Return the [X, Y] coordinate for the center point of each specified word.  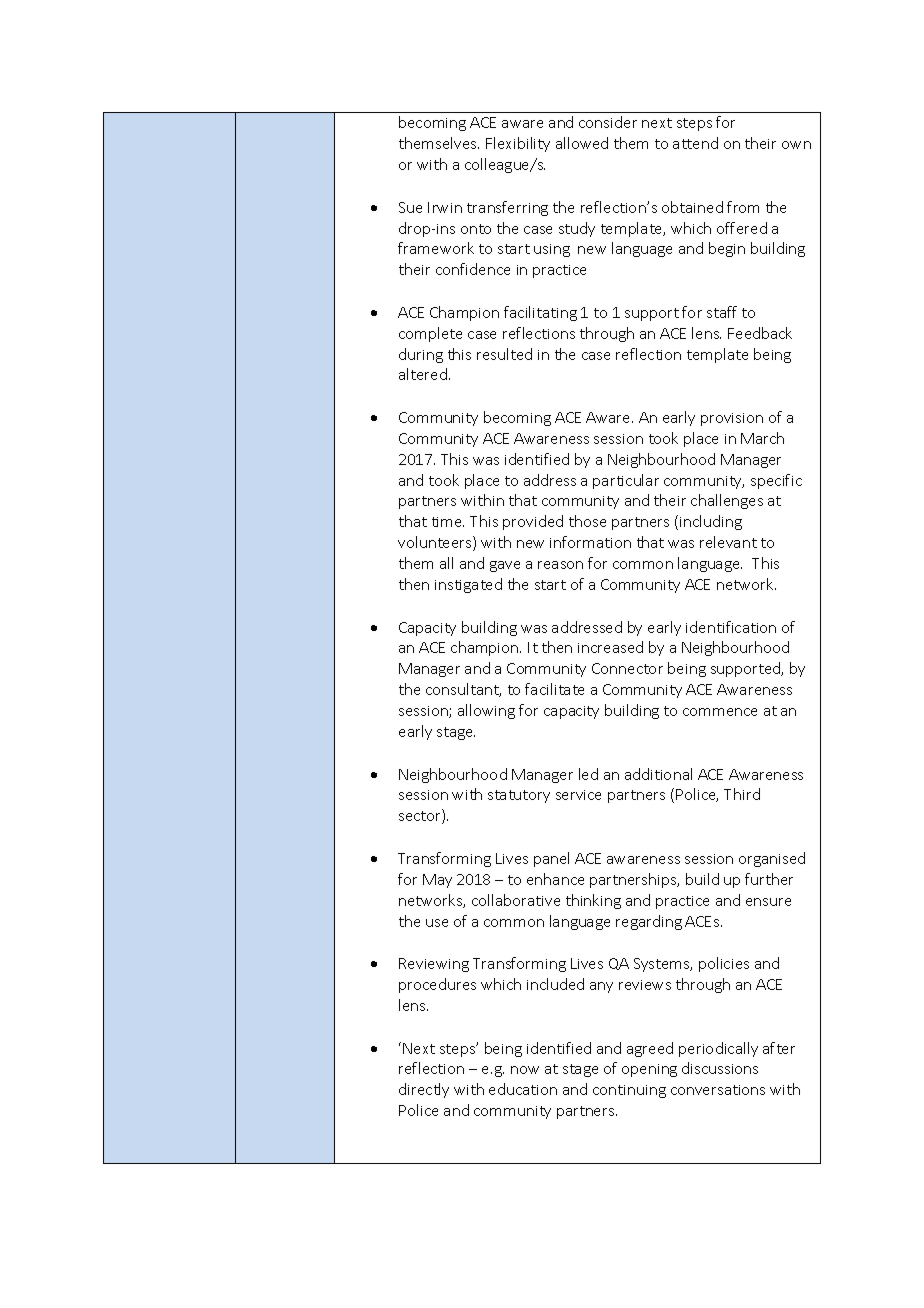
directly [424, 1090]
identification [731, 627]
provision [732, 419]
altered [424, 374]
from [743, 207]
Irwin [445, 207]
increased [610, 647]
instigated [468, 585]
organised [772, 859]
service [578, 795]
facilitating [540, 313]
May [437, 881]
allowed [582, 143]
